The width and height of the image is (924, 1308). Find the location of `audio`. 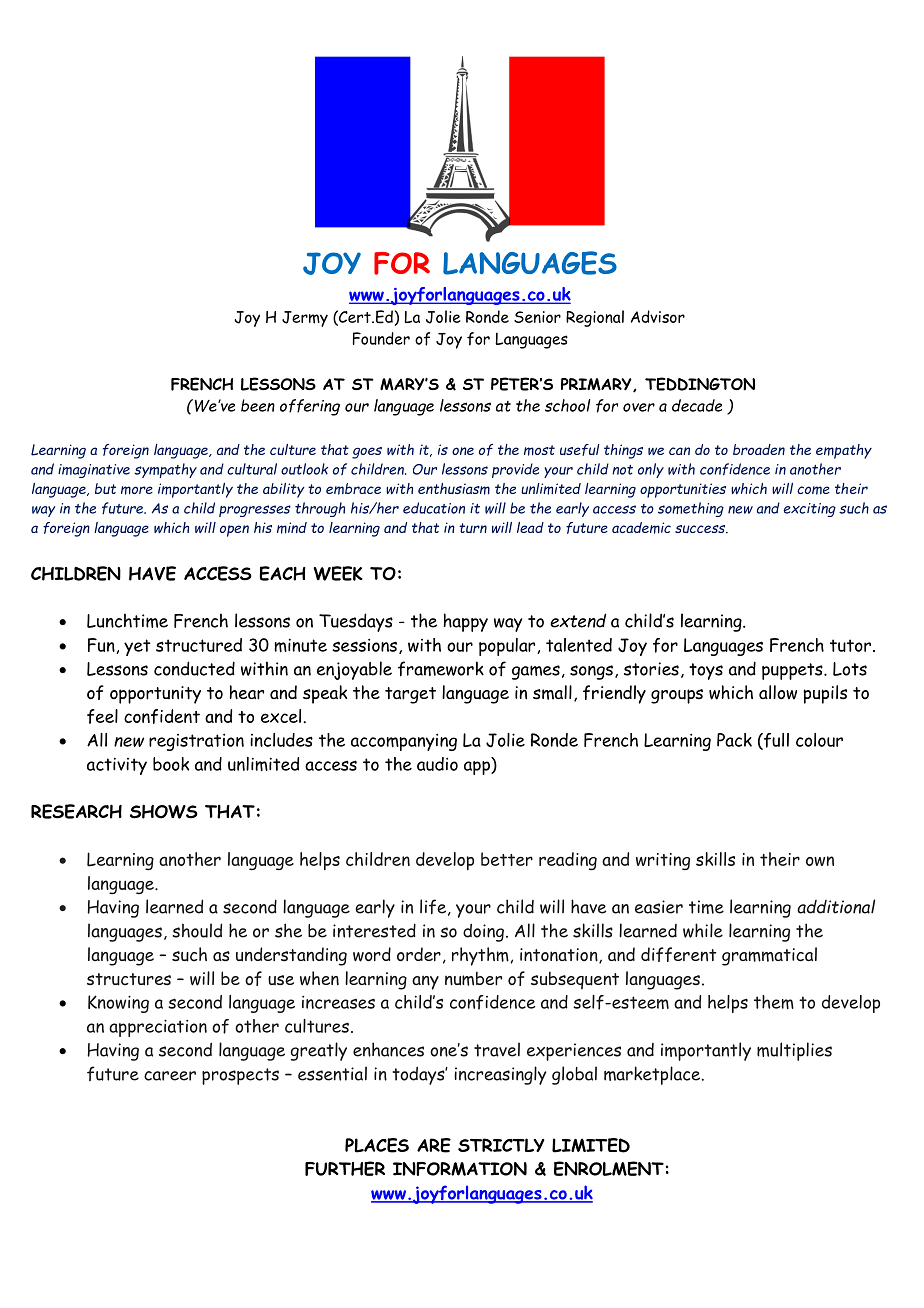

audio is located at coordinates (437, 764).
